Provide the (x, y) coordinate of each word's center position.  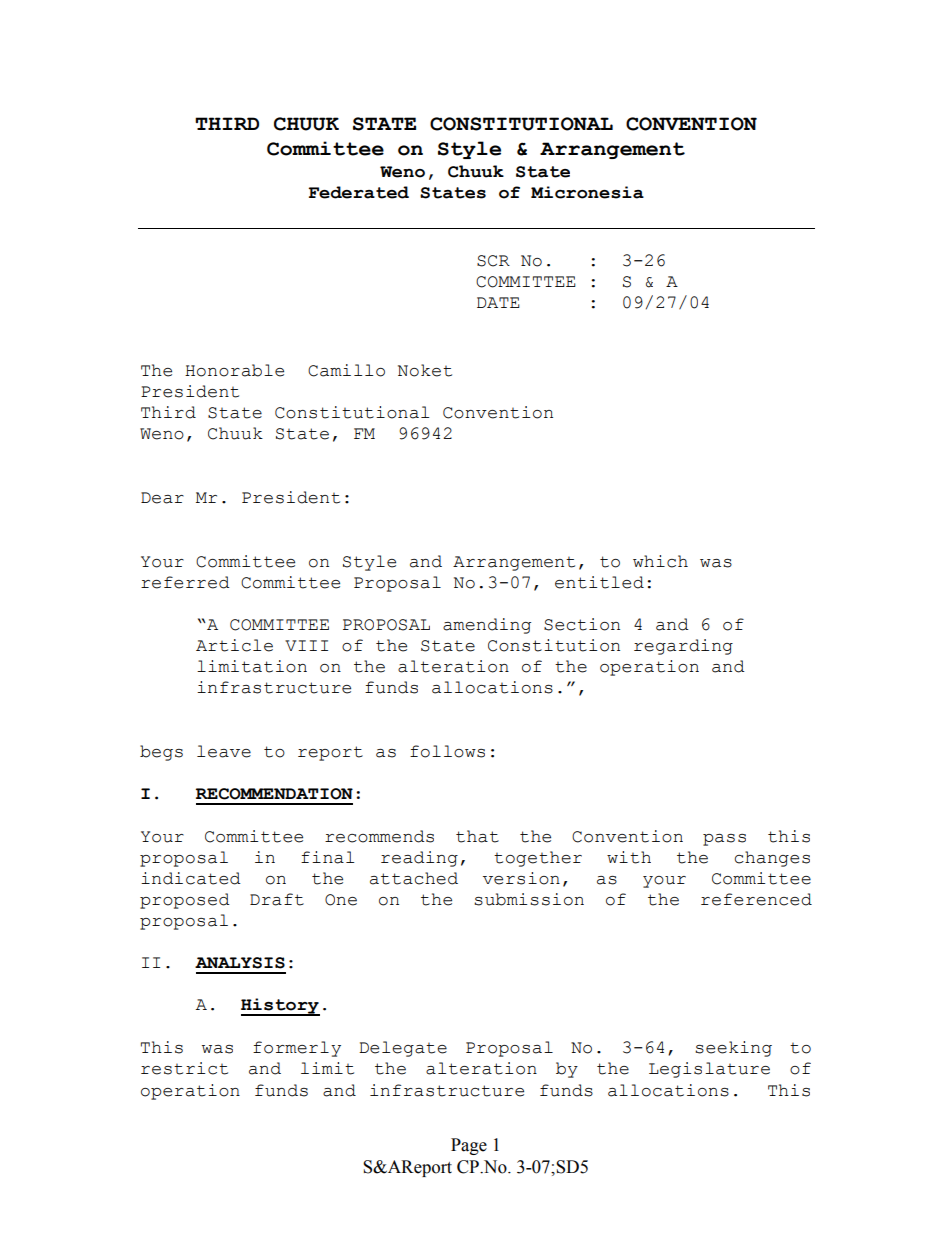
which (660, 561)
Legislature (709, 1070)
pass (724, 840)
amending (487, 626)
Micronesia (587, 192)
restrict (184, 1068)
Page (469, 1146)
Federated (359, 192)
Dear (162, 498)
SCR (493, 261)
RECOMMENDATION (274, 794)
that (477, 836)
